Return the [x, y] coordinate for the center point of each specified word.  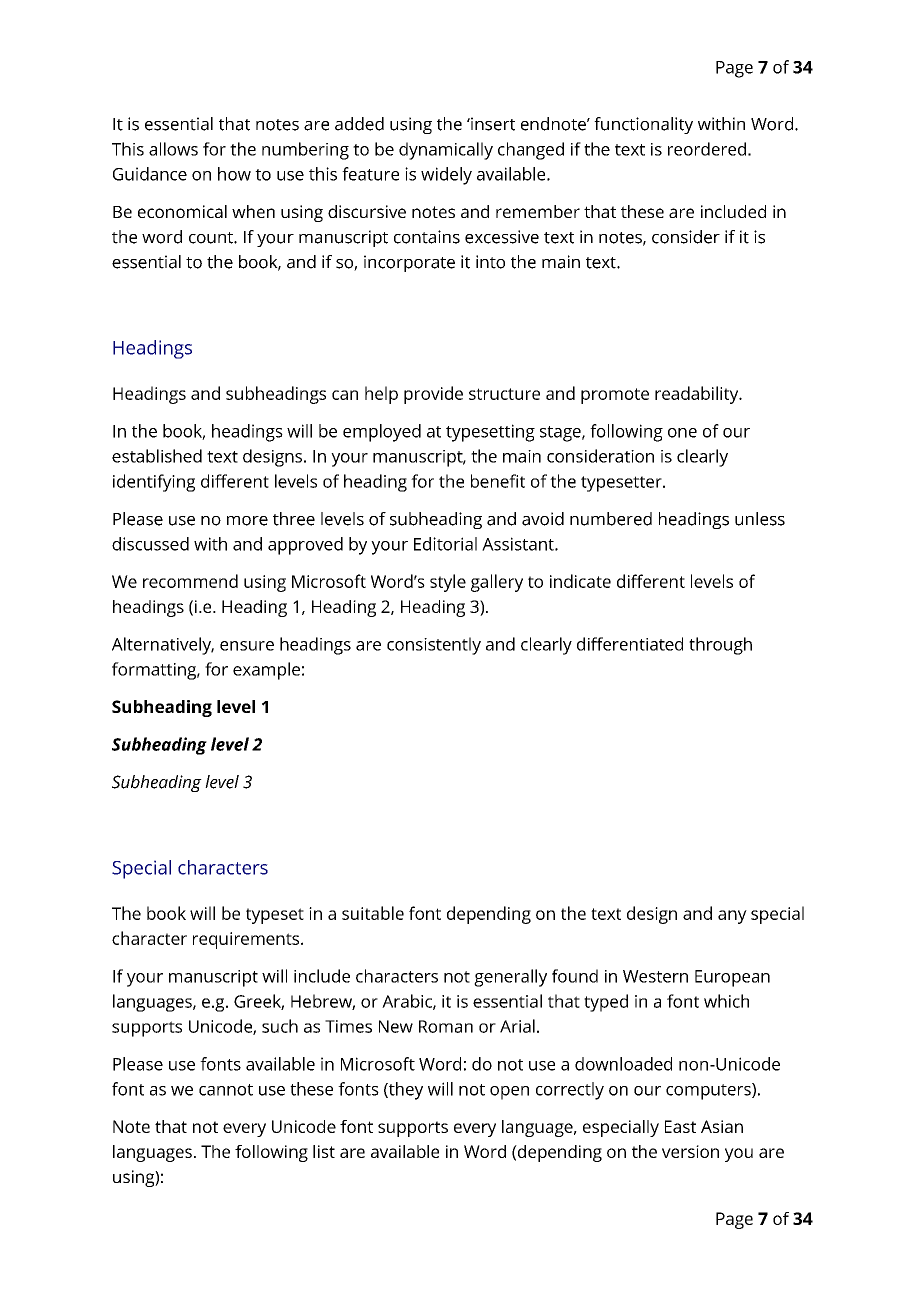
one [682, 433]
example [266, 671]
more [247, 521]
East [680, 1126]
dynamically [446, 151]
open [509, 1093]
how [234, 174]
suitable [373, 913]
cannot [226, 1090]
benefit [498, 481]
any [732, 917]
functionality [643, 125]
